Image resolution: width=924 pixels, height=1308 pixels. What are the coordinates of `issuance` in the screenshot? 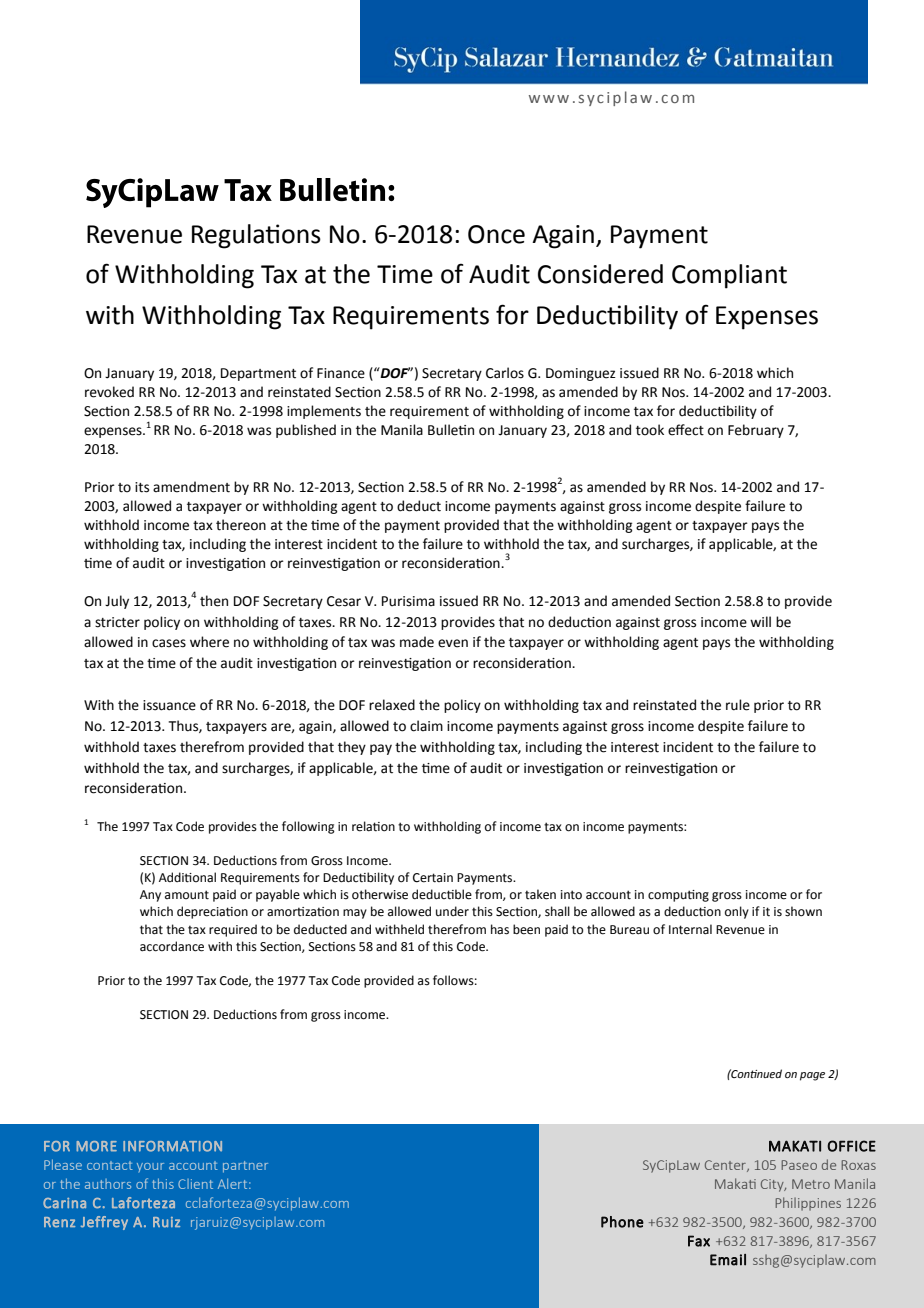 It's located at (169, 705).
